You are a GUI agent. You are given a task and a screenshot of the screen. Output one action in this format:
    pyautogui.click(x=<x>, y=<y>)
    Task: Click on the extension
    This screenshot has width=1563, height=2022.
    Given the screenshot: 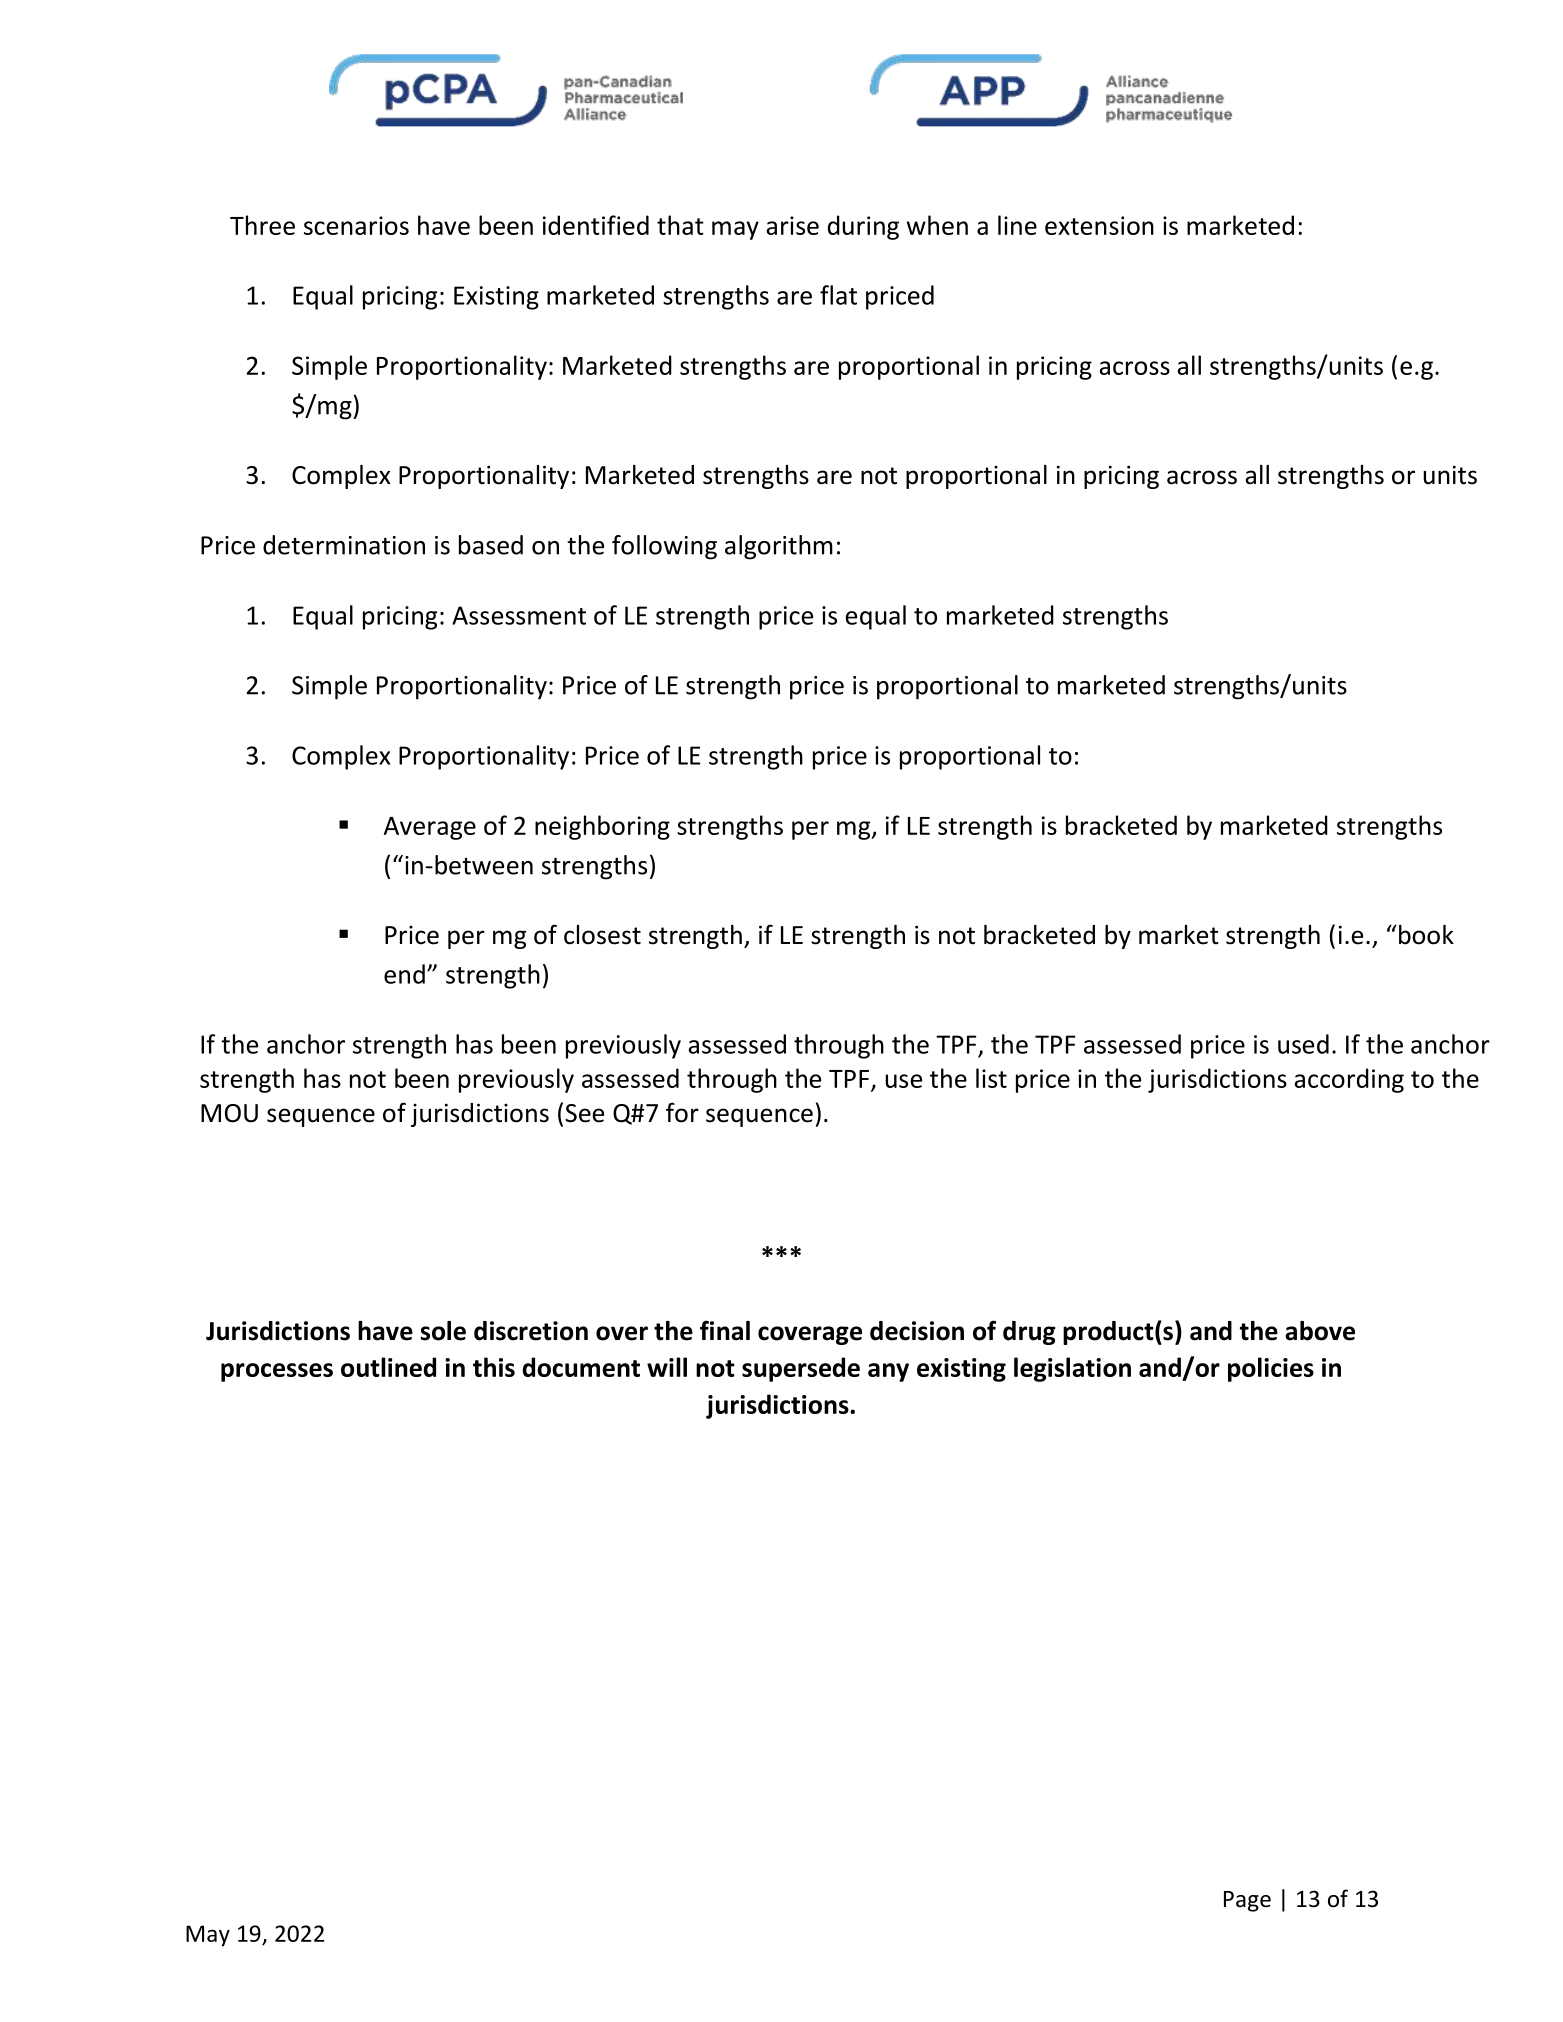 What is the action you would take?
    pyautogui.click(x=1099, y=225)
